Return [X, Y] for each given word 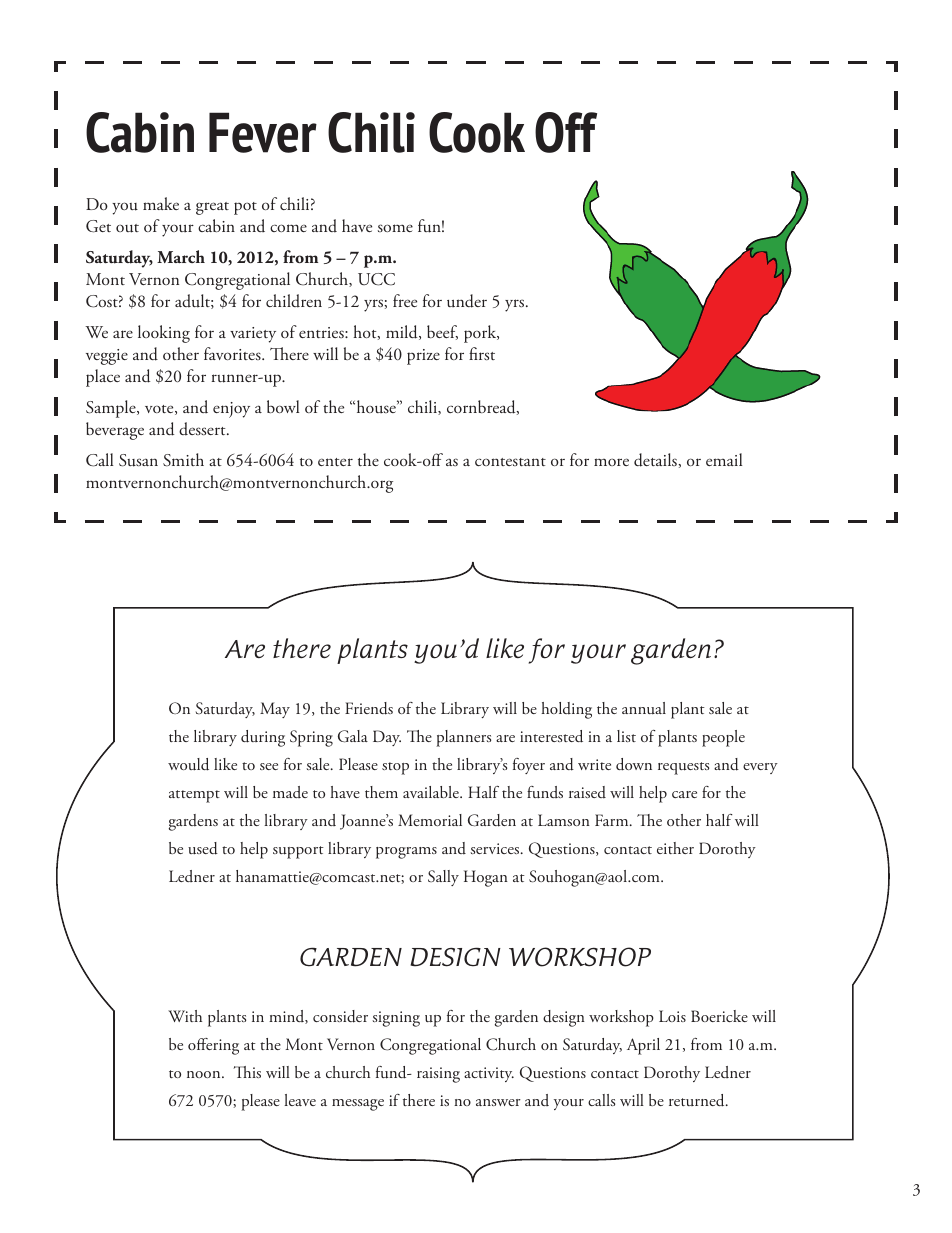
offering [213, 1046]
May [275, 710]
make [161, 203]
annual [644, 708]
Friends [369, 708]
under [467, 301]
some [395, 228]
